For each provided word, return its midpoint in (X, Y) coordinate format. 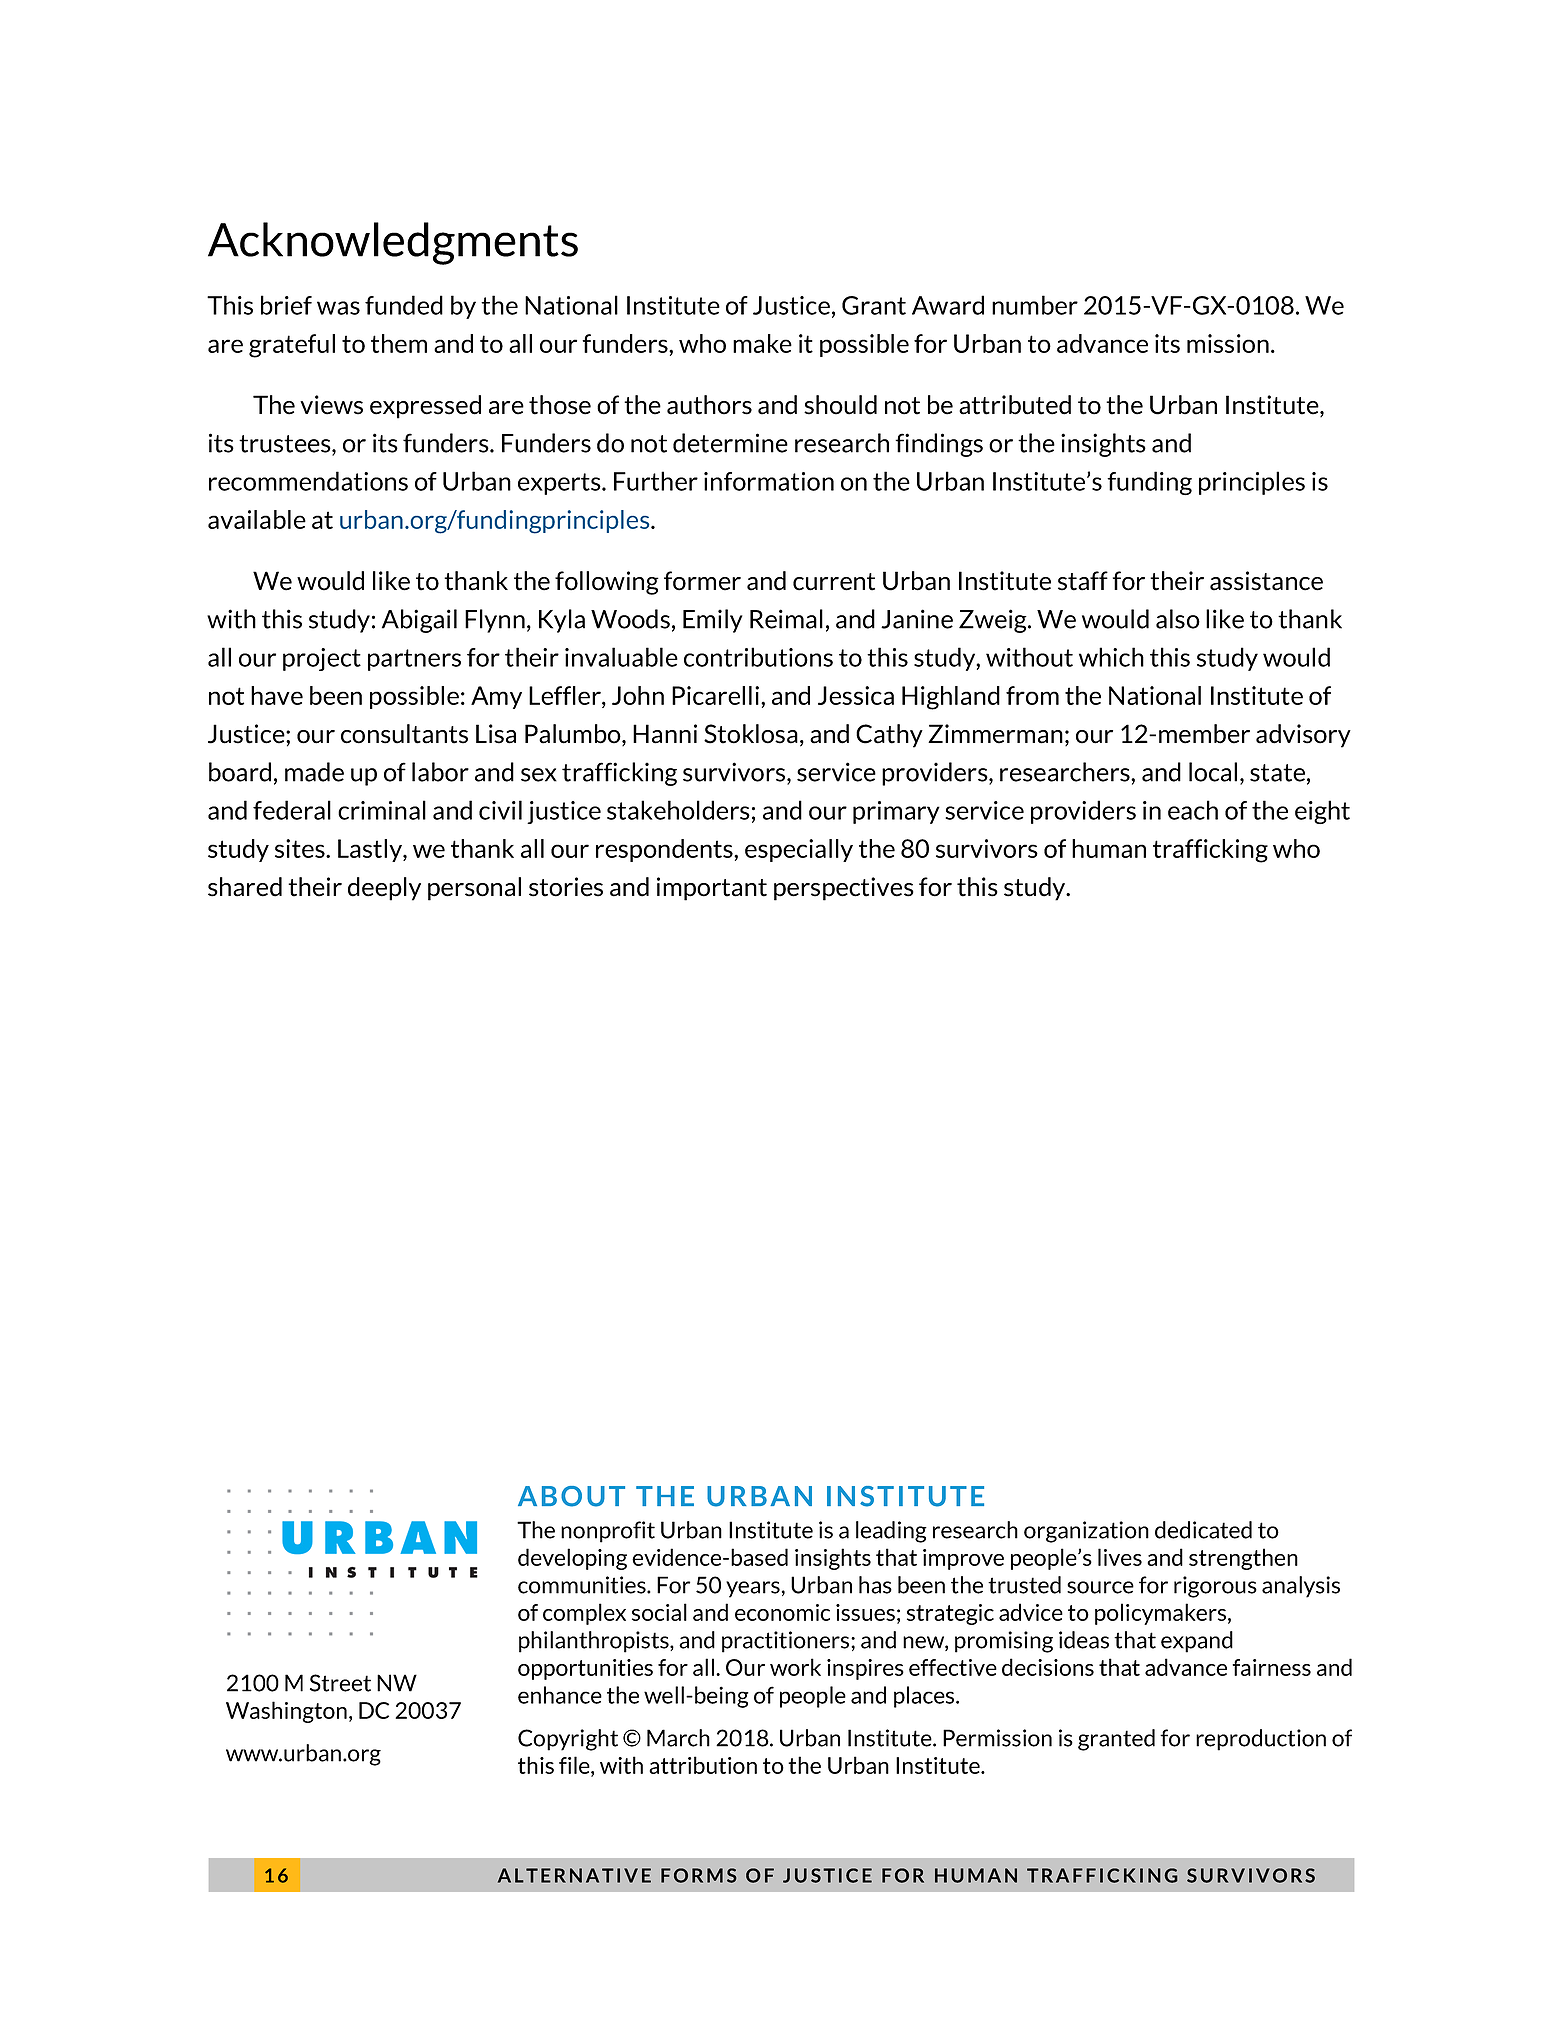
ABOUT (571, 1496)
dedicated (1203, 1530)
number (1035, 305)
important (712, 889)
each (1193, 810)
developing (572, 1559)
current (834, 582)
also (1178, 619)
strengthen (1243, 1559)
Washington (286, 1712)
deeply (384, 889)
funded (404, 305)
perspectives (844, 889)
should (840, 405)
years (753, 1589)
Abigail (419, 621)
